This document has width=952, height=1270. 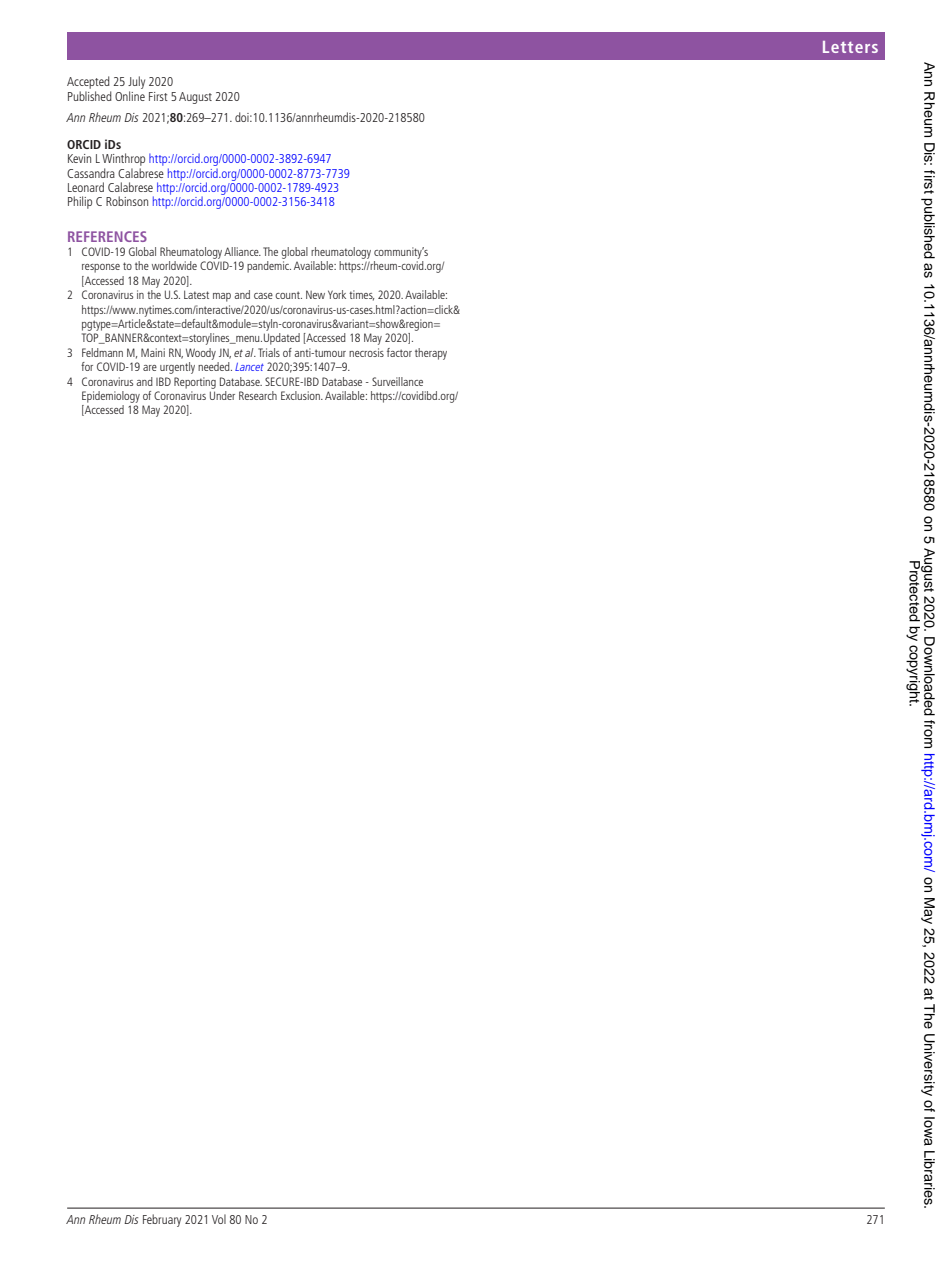 I want to click on therapy, so click(x=431, y=354).
